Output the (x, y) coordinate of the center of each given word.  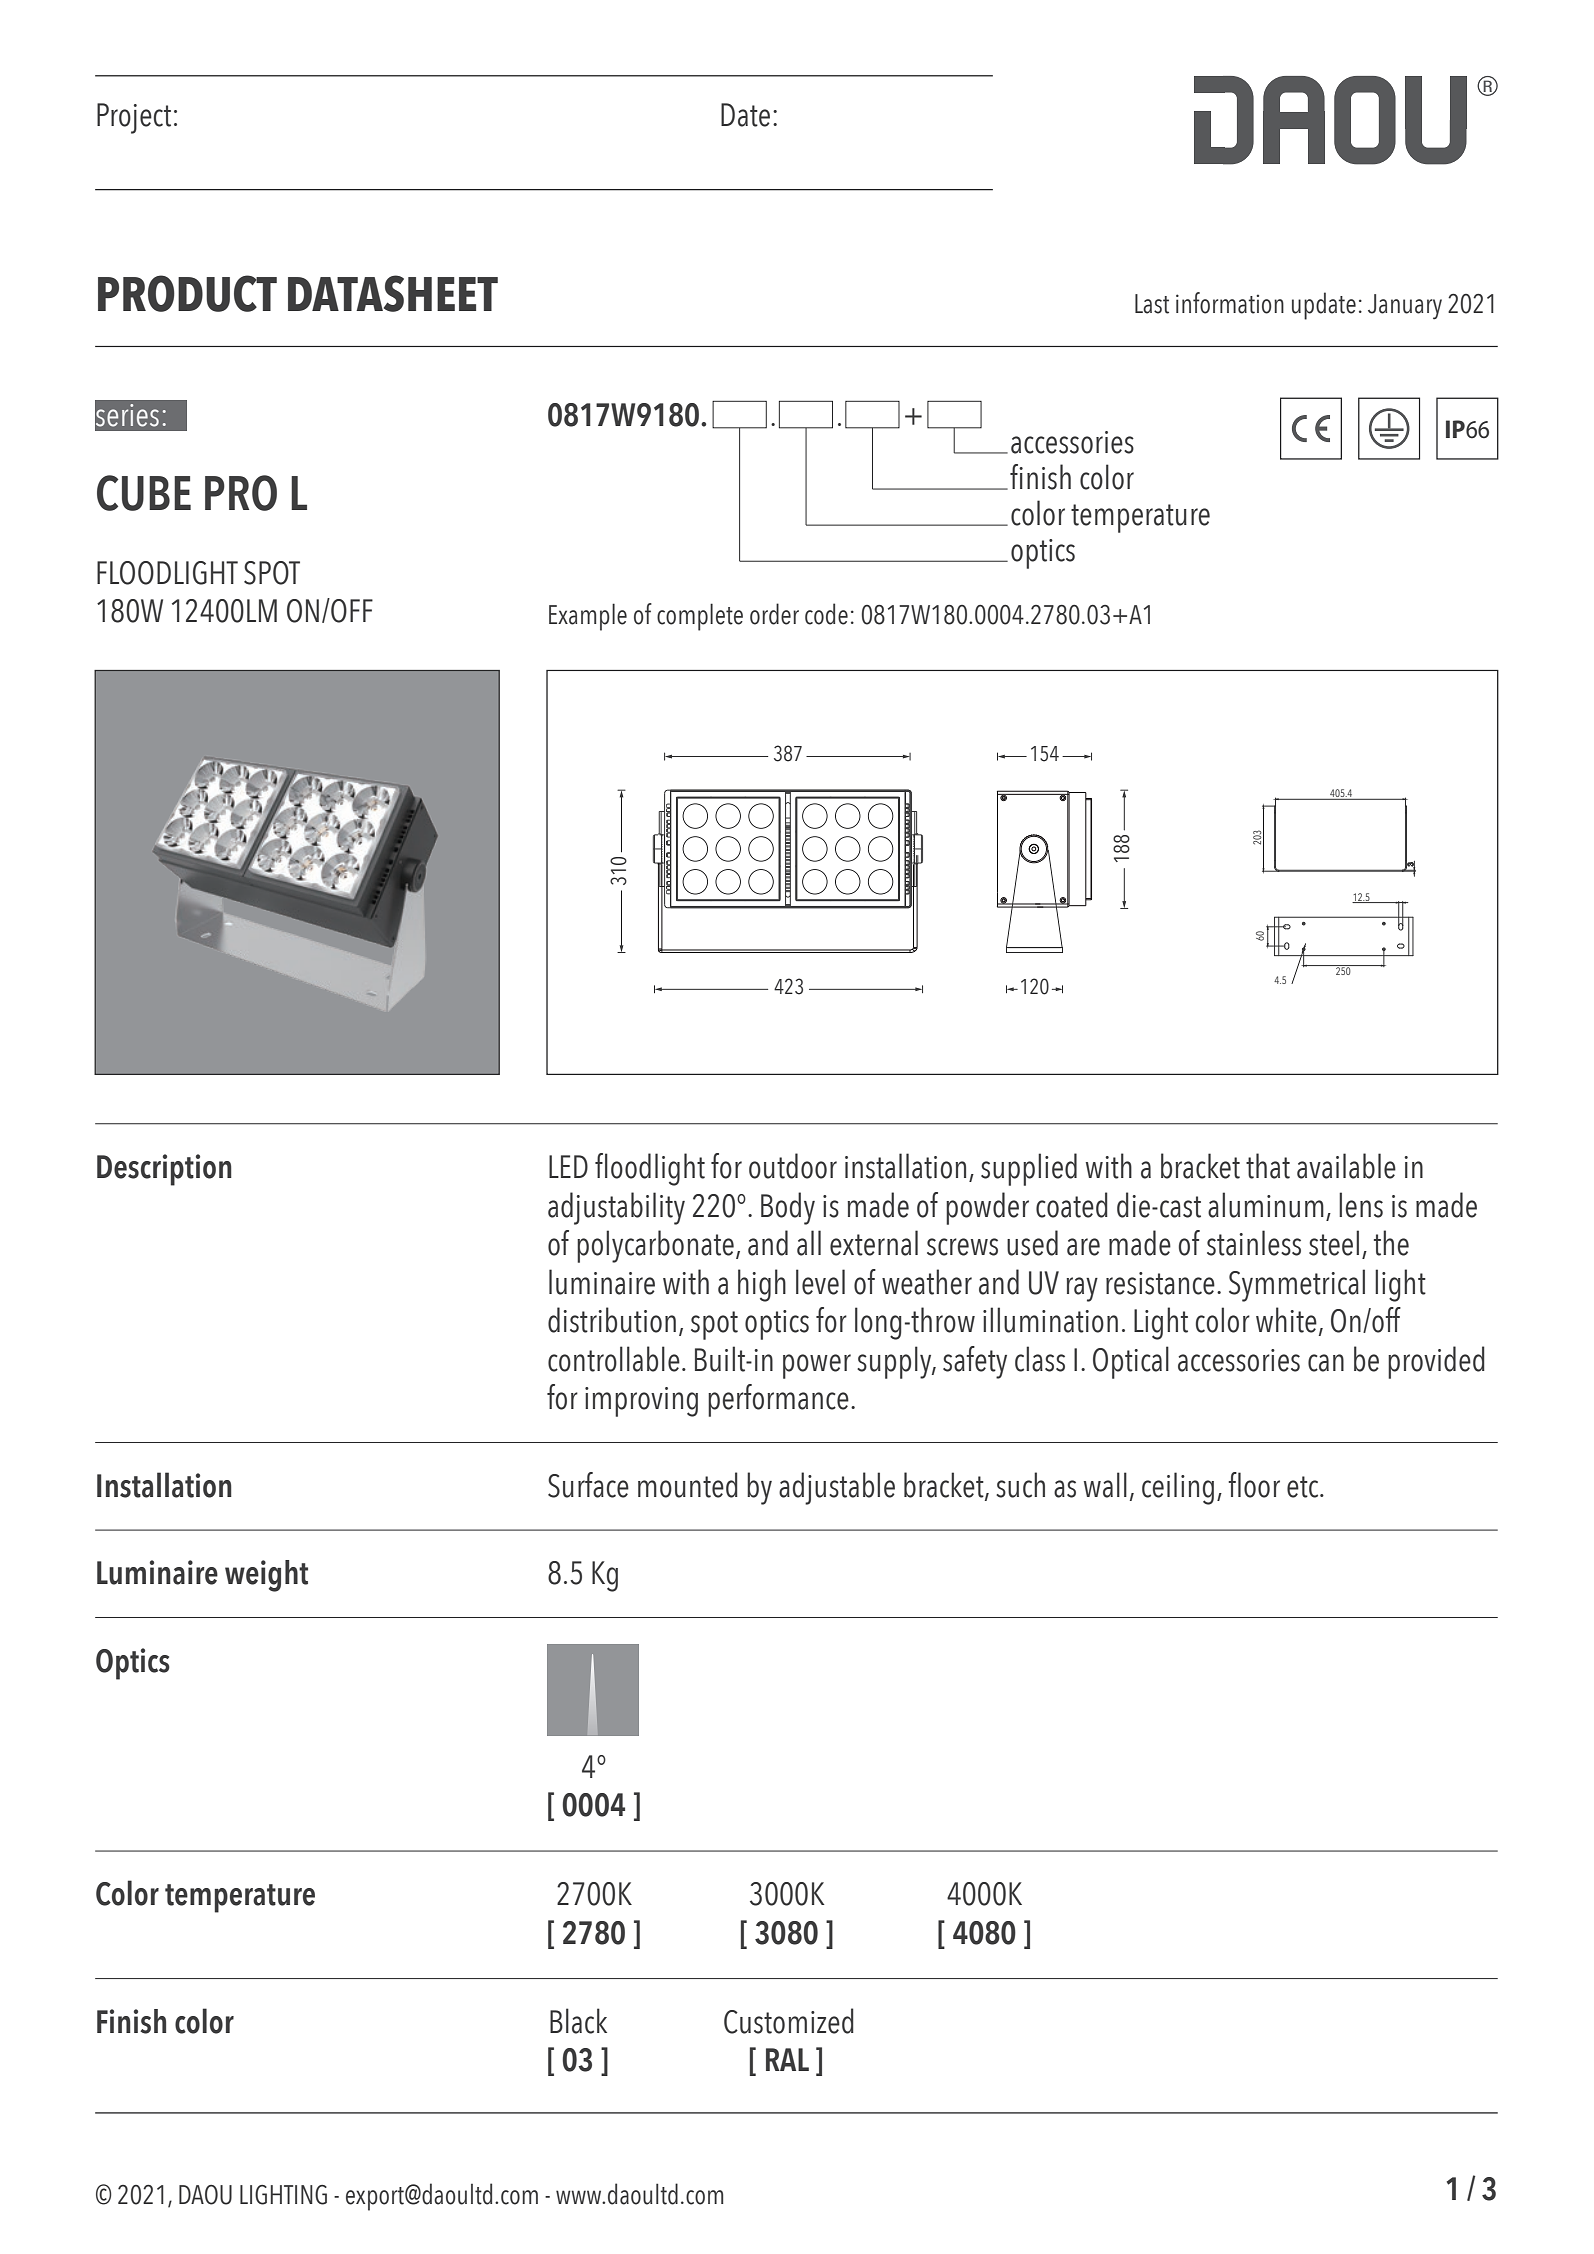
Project (134, 118)
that (1268, 1166)
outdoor (793, 1166)
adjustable (837, 1488)
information (1230, 303)
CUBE (144, 493)
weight (266, 1576)
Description (164, 1170)
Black (578, 2021)
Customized (789, 2021)
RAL (787, 2059)
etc (1304, 1487)
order (774, 614)
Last (1152, 304)
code (826, 614)
